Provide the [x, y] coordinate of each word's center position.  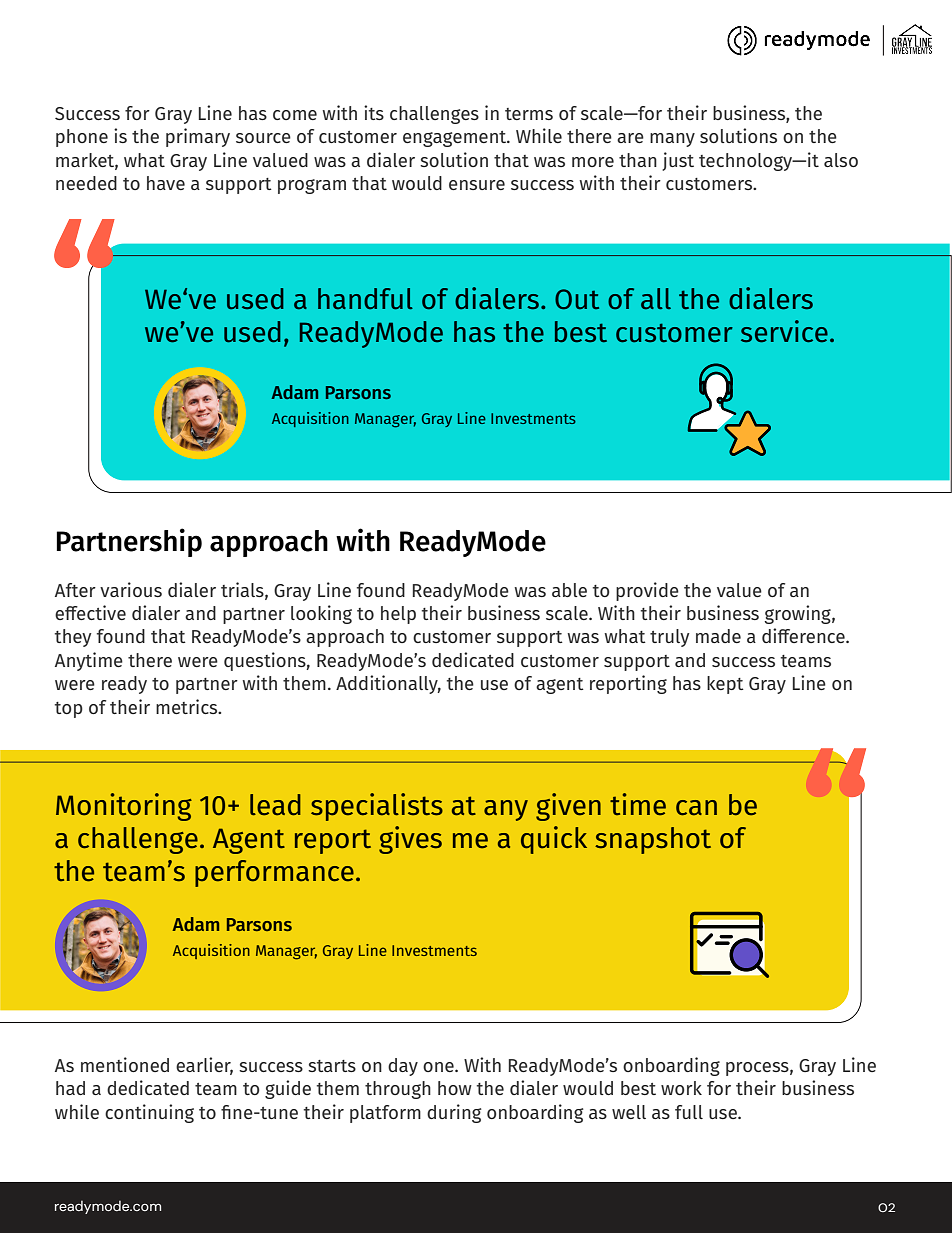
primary [198, 137]
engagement [456, 139]
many [672, 140]
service [784, 331]
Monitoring [124, 807]
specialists [377, 807]
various [131, 589]
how [455, 1088]
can [696, 808]
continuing [149, 1113]
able [569, 590]
